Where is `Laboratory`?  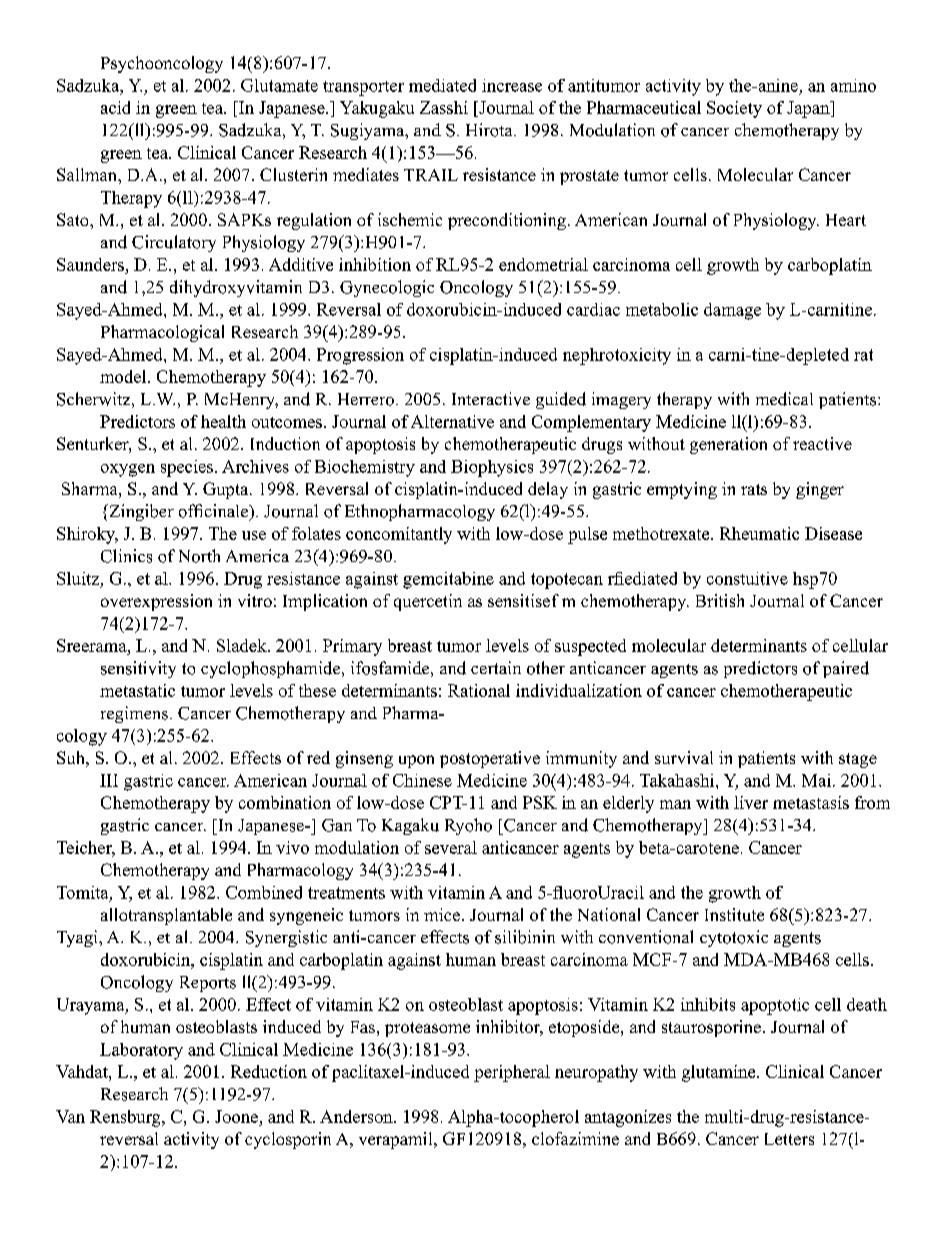
Laboratory is located at coordinates (141, 1051).
